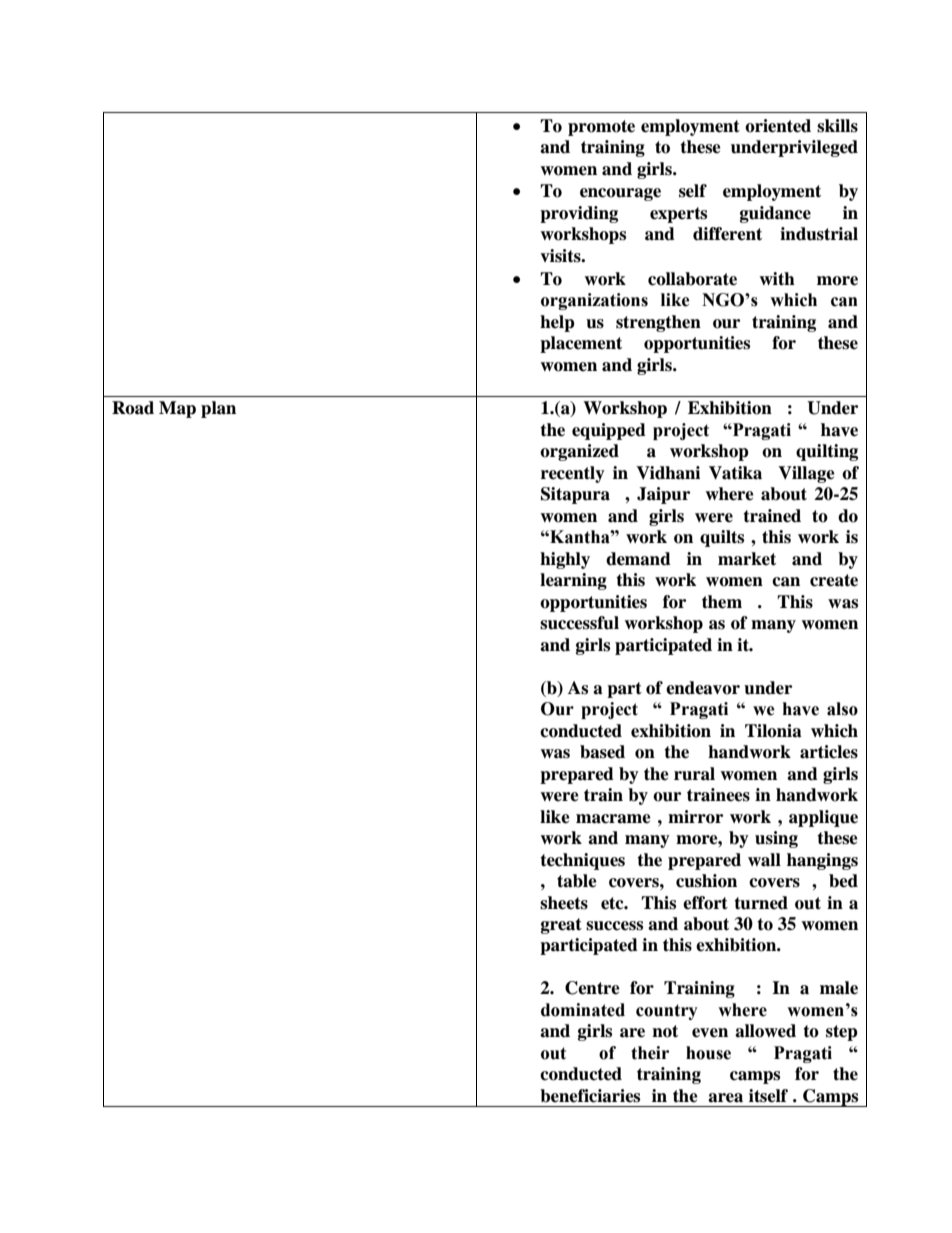 The image size is (952, 1233). Describe the element at coordinates (218, 409) in the screenshot. I see `plan` at that location.
